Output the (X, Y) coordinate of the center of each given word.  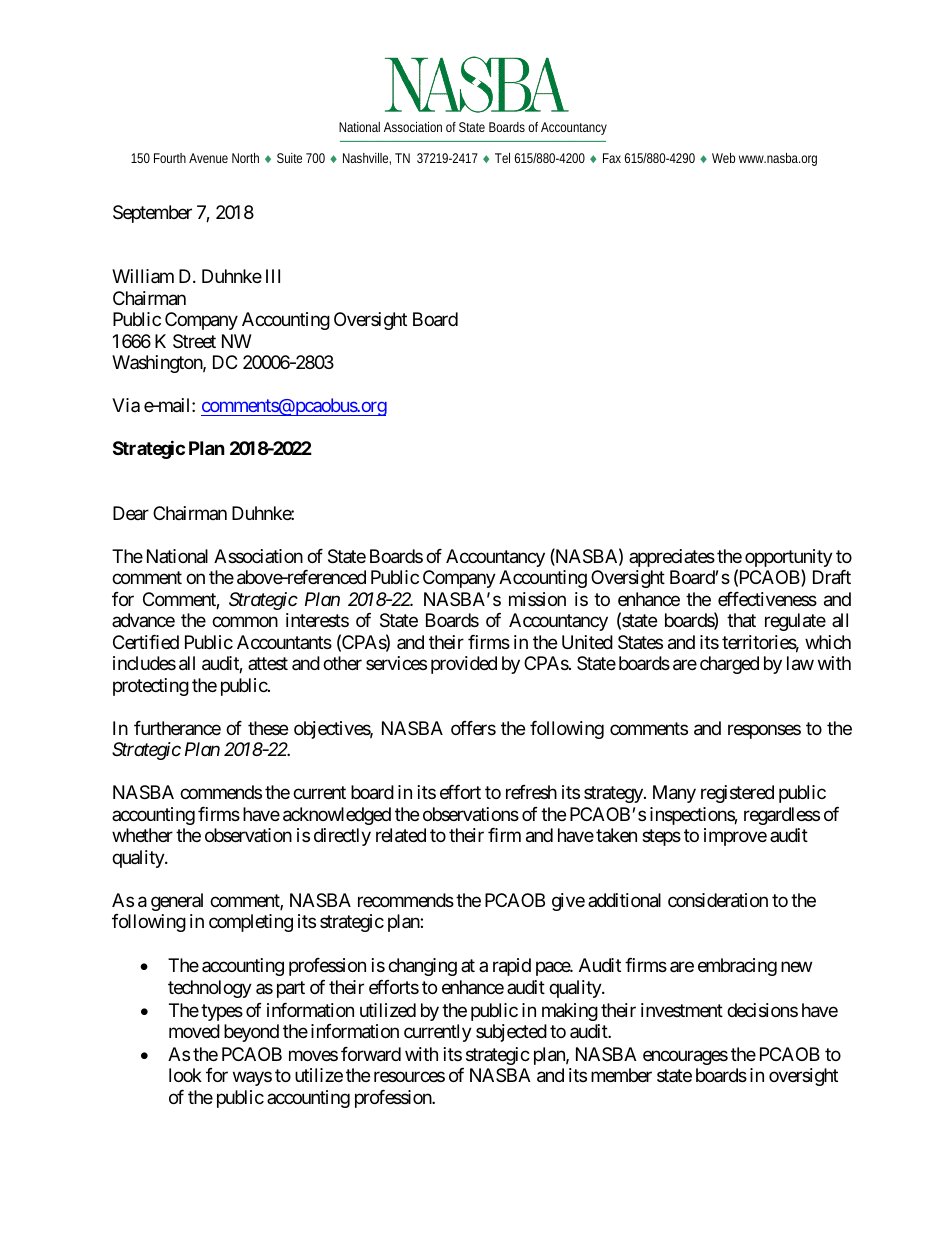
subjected (511, 1033)
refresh (531, 792)
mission (537, 599)
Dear (131, 513)
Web (723, 158)
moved (194, 1031)
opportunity (789, 559)
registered (737, 794)
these (268, 728)
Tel (502, 158)
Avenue (208, 158)
